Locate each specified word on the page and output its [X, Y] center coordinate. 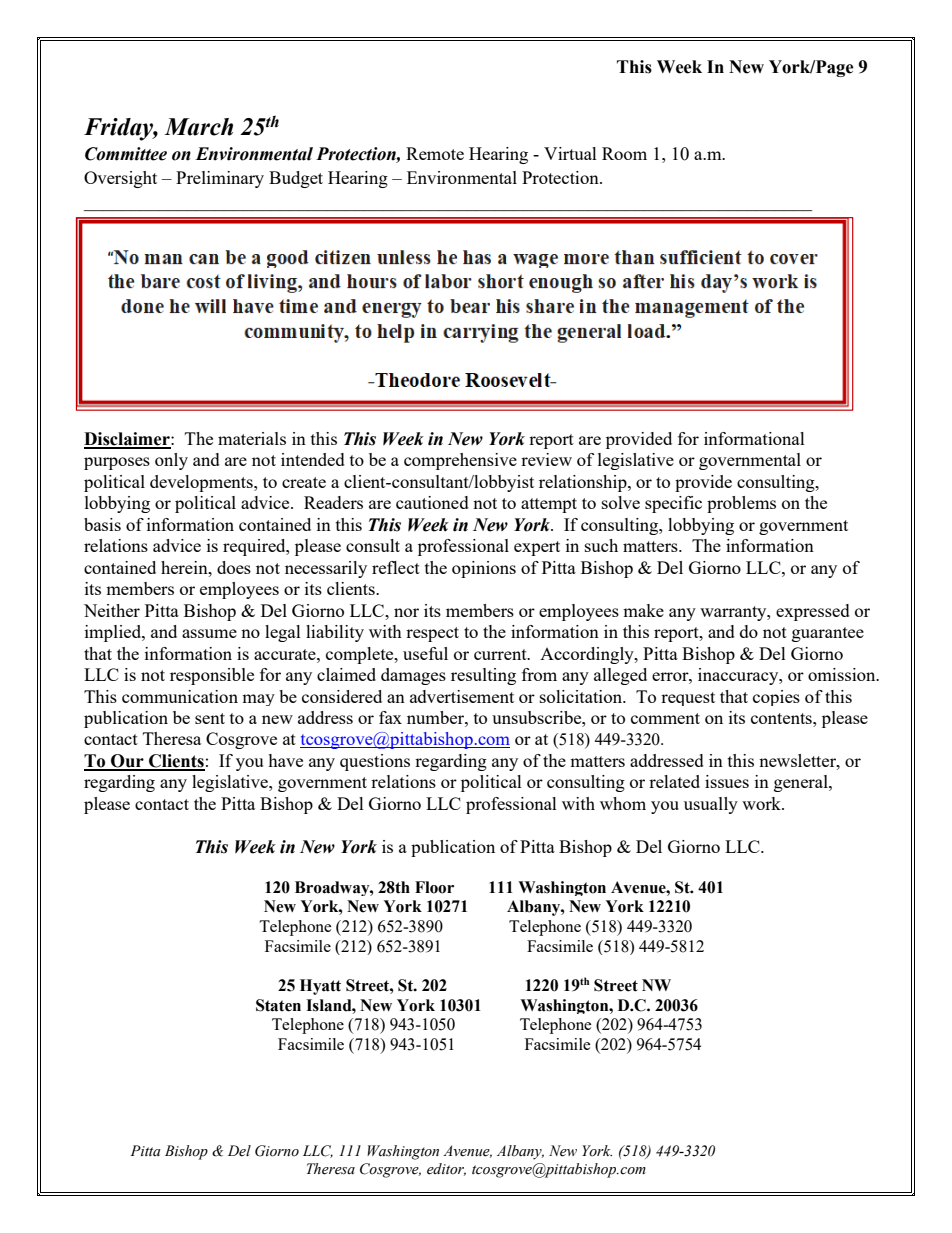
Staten [278, 1005]
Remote [435, 153]
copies [776, 698]
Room [624, 153]
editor [446, 1169]
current [501, 654]
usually [711, 805]
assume [209, 633]
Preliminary [220, 179]
